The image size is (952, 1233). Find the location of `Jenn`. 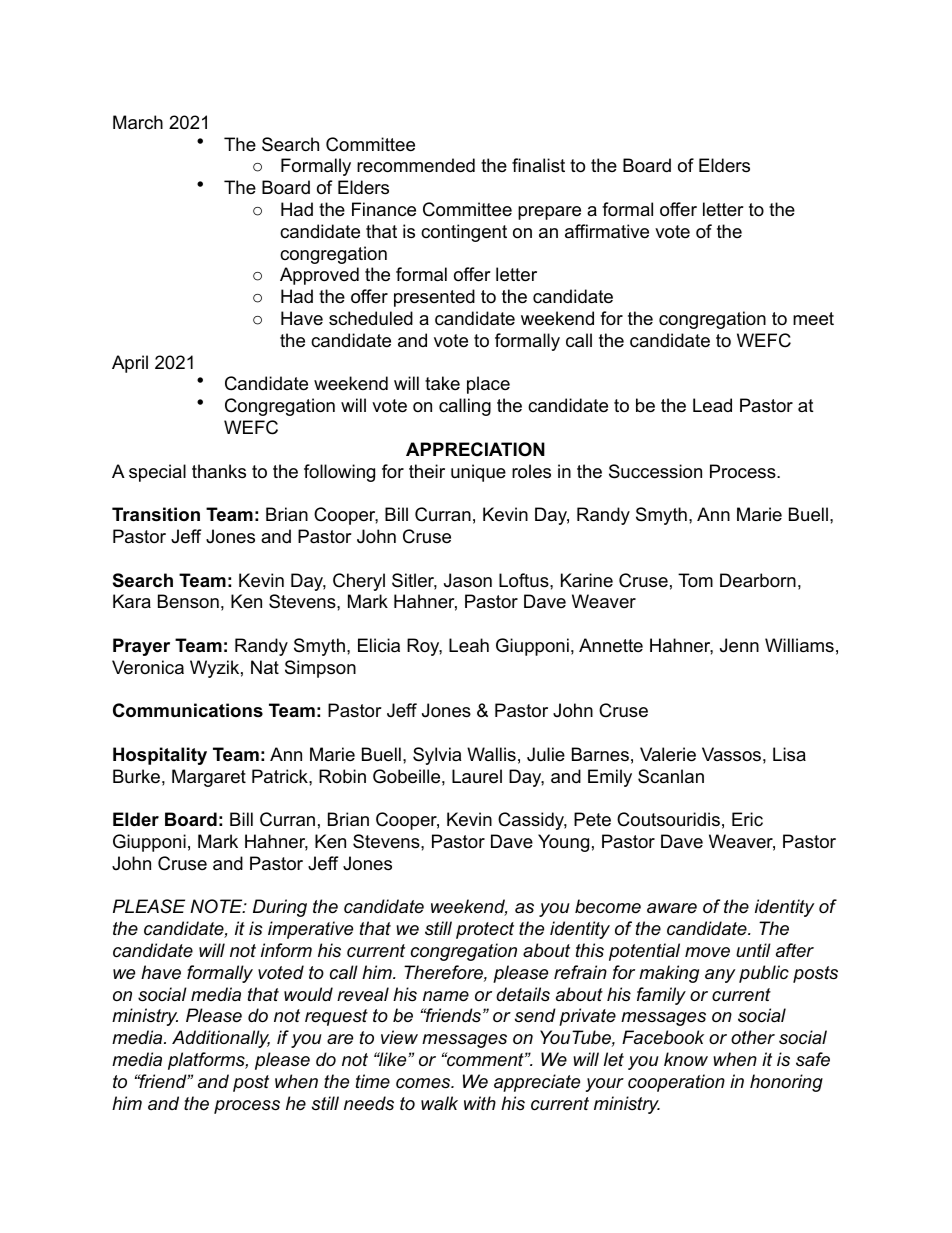

Jenn is located at coordinates (739, 645).
